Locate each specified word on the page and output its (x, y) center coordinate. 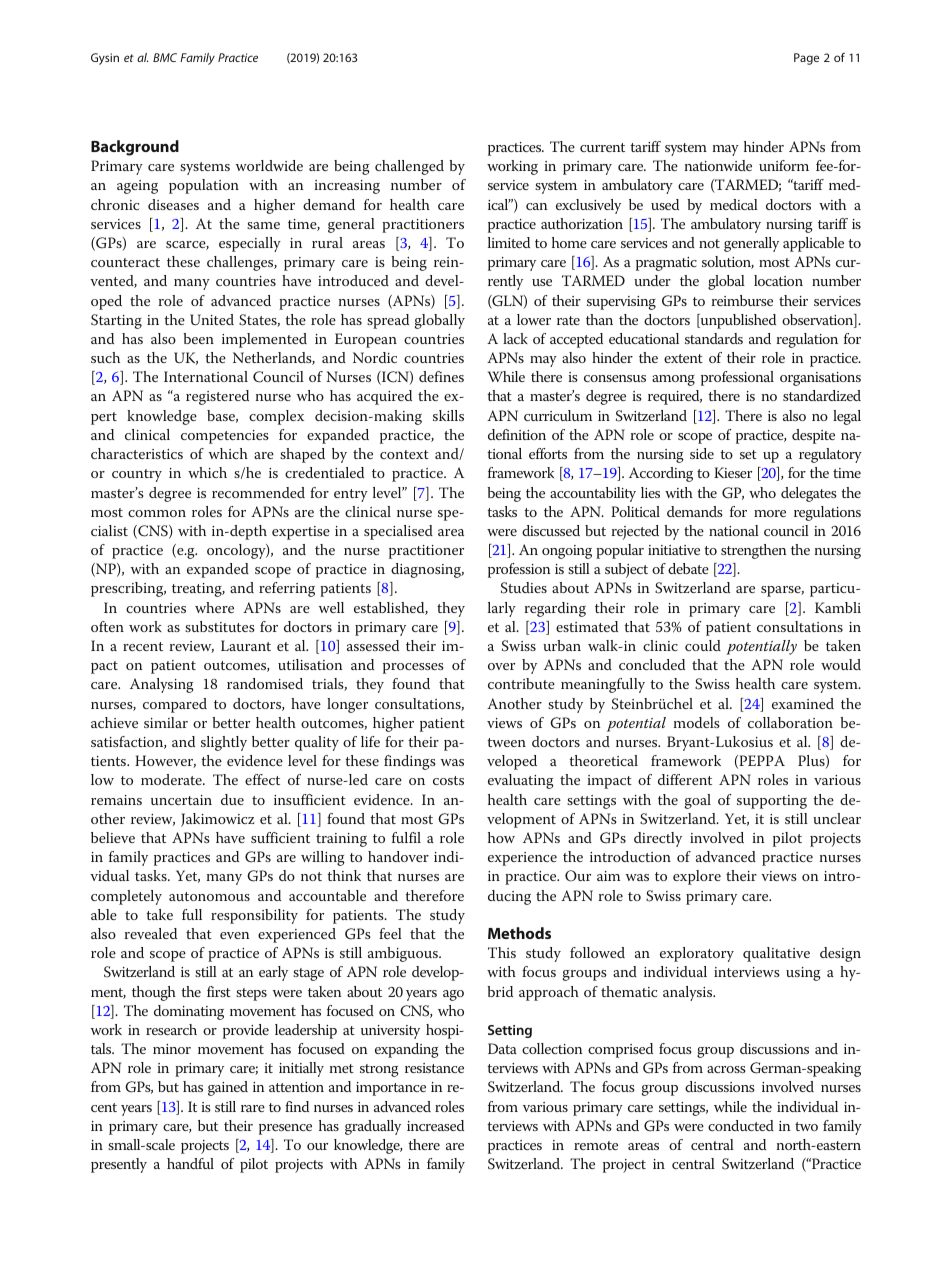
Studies (524, 588)
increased (435, 1125)
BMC (165, 57)
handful (190, 1163)
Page (806, 59)
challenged (409, 167)
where (214, 607)
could (703, 645)
